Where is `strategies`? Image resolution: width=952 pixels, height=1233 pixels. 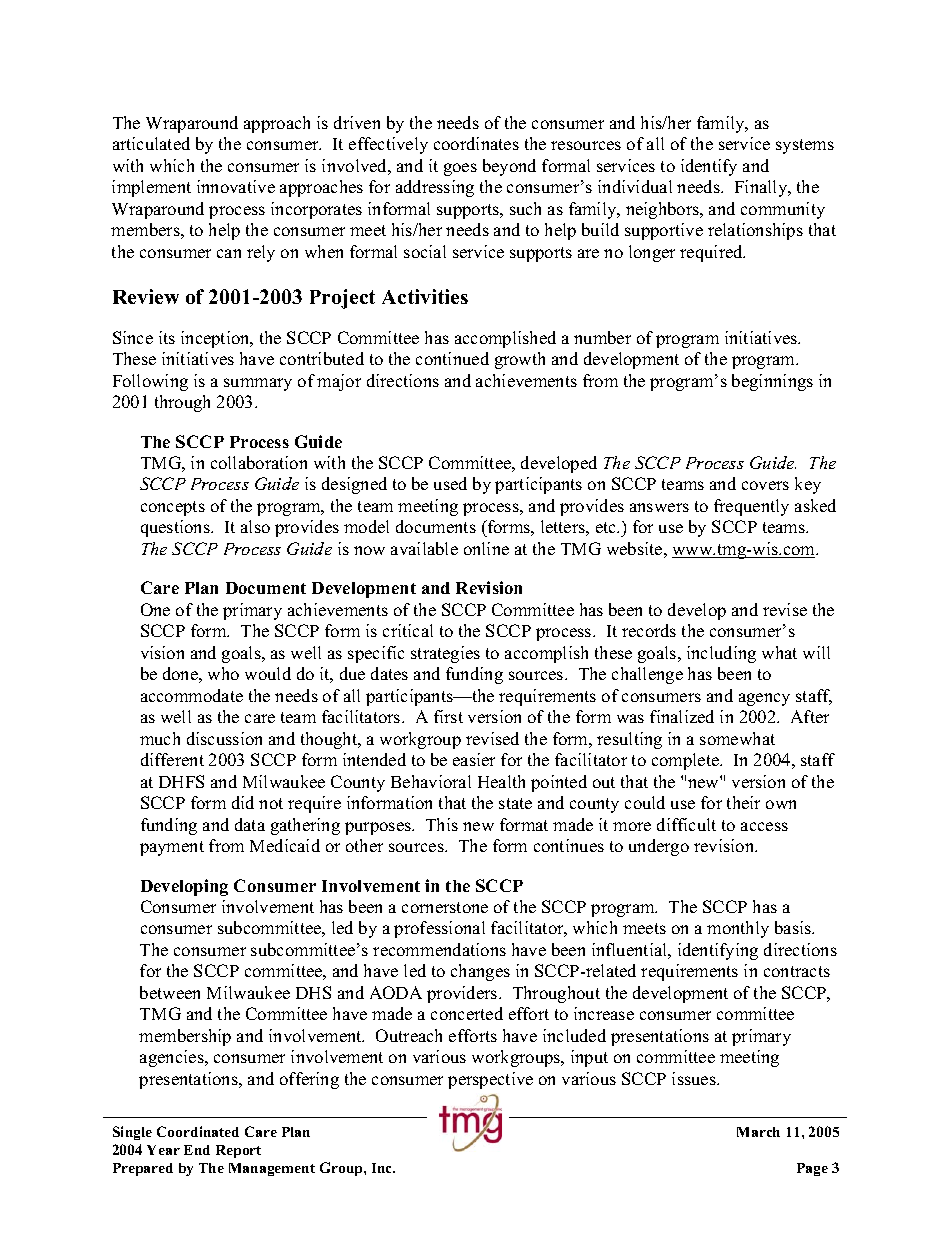
strategies is located at coordinates (445, 654).
